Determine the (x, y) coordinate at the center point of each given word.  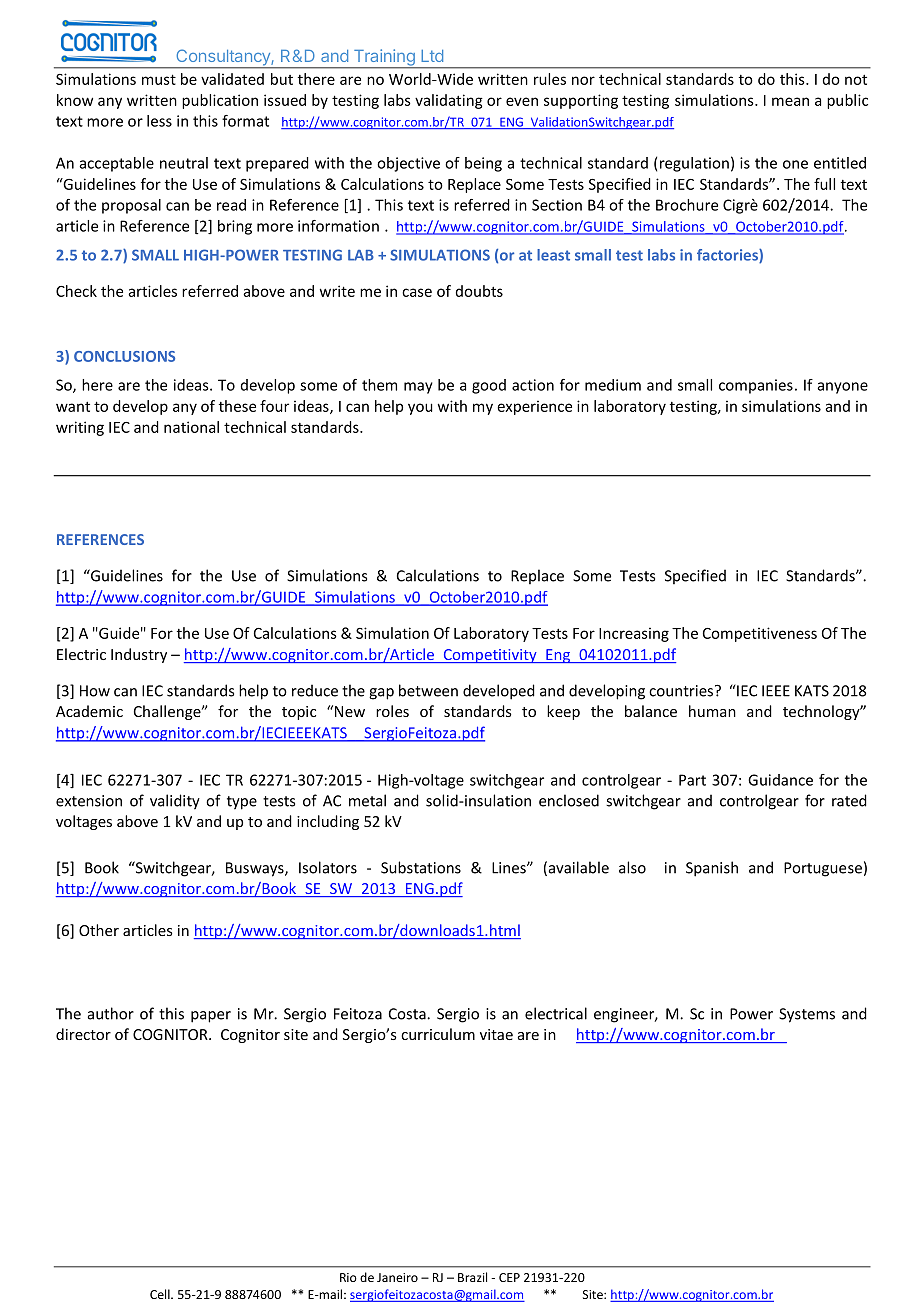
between (428, 690)
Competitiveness (760, 634)
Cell (161, 1294)
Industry (139, 655)
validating (449, 101)
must (159, 79)
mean (790, 101)
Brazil (472, 1277)
